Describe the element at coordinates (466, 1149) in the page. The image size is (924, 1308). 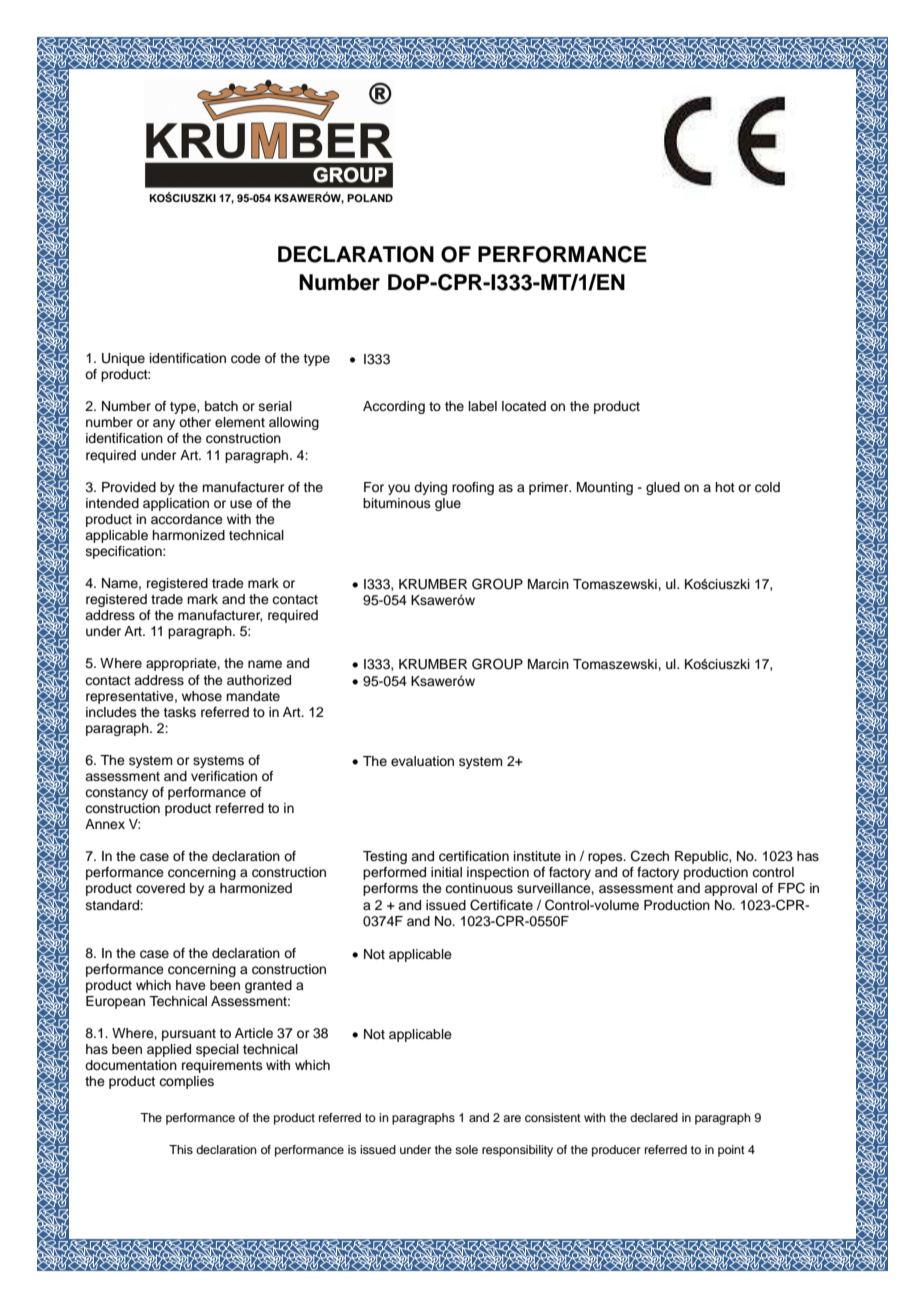
I see `sole` at that location.
